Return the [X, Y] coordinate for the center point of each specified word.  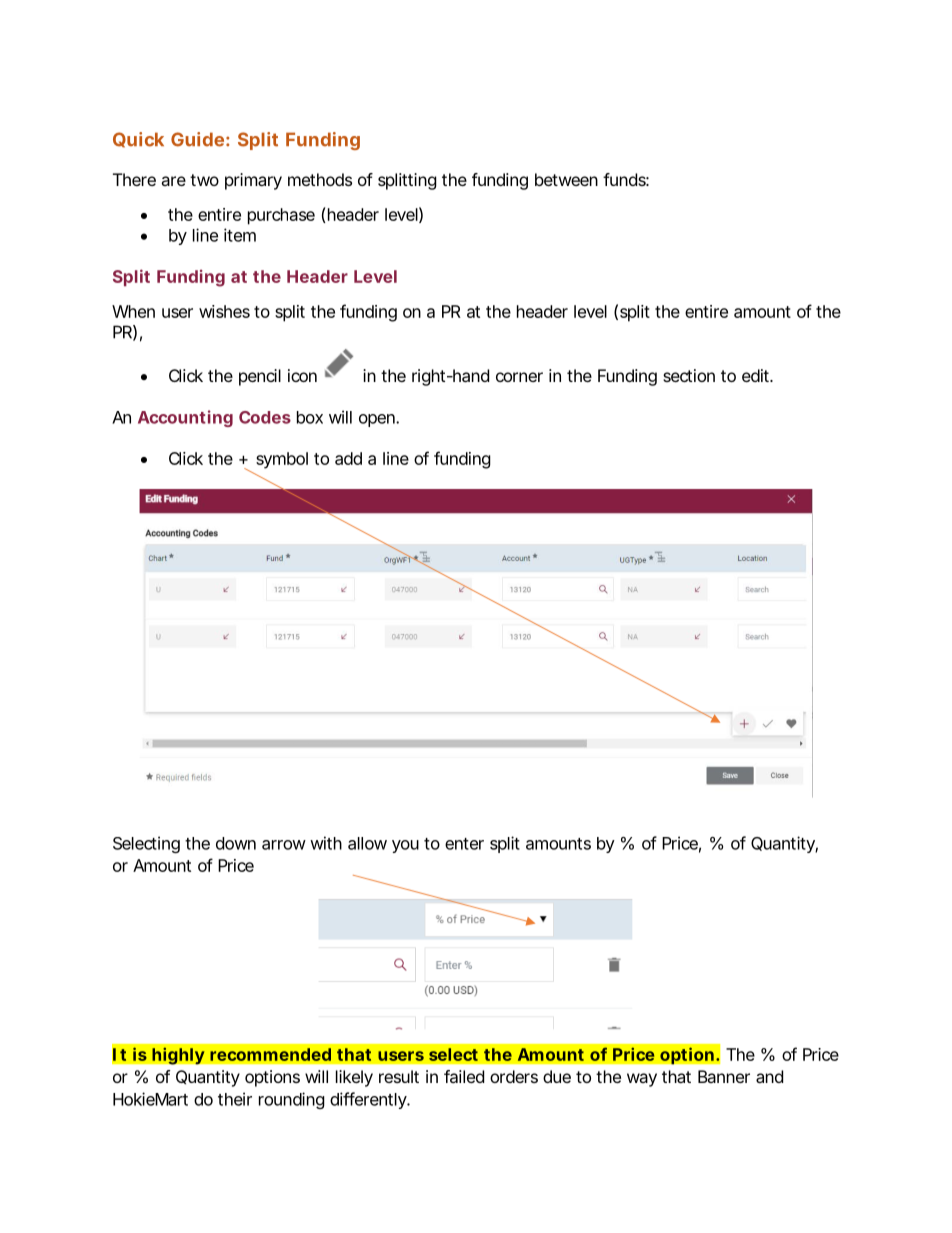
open [378, 420]
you [405, 846]
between [566, 179]
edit [757, 375]
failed [464, 1076]
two [204, 180]
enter [464, 844]
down [236, 843]
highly [178, 1056]
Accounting [185, 418]
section [689, 375]
